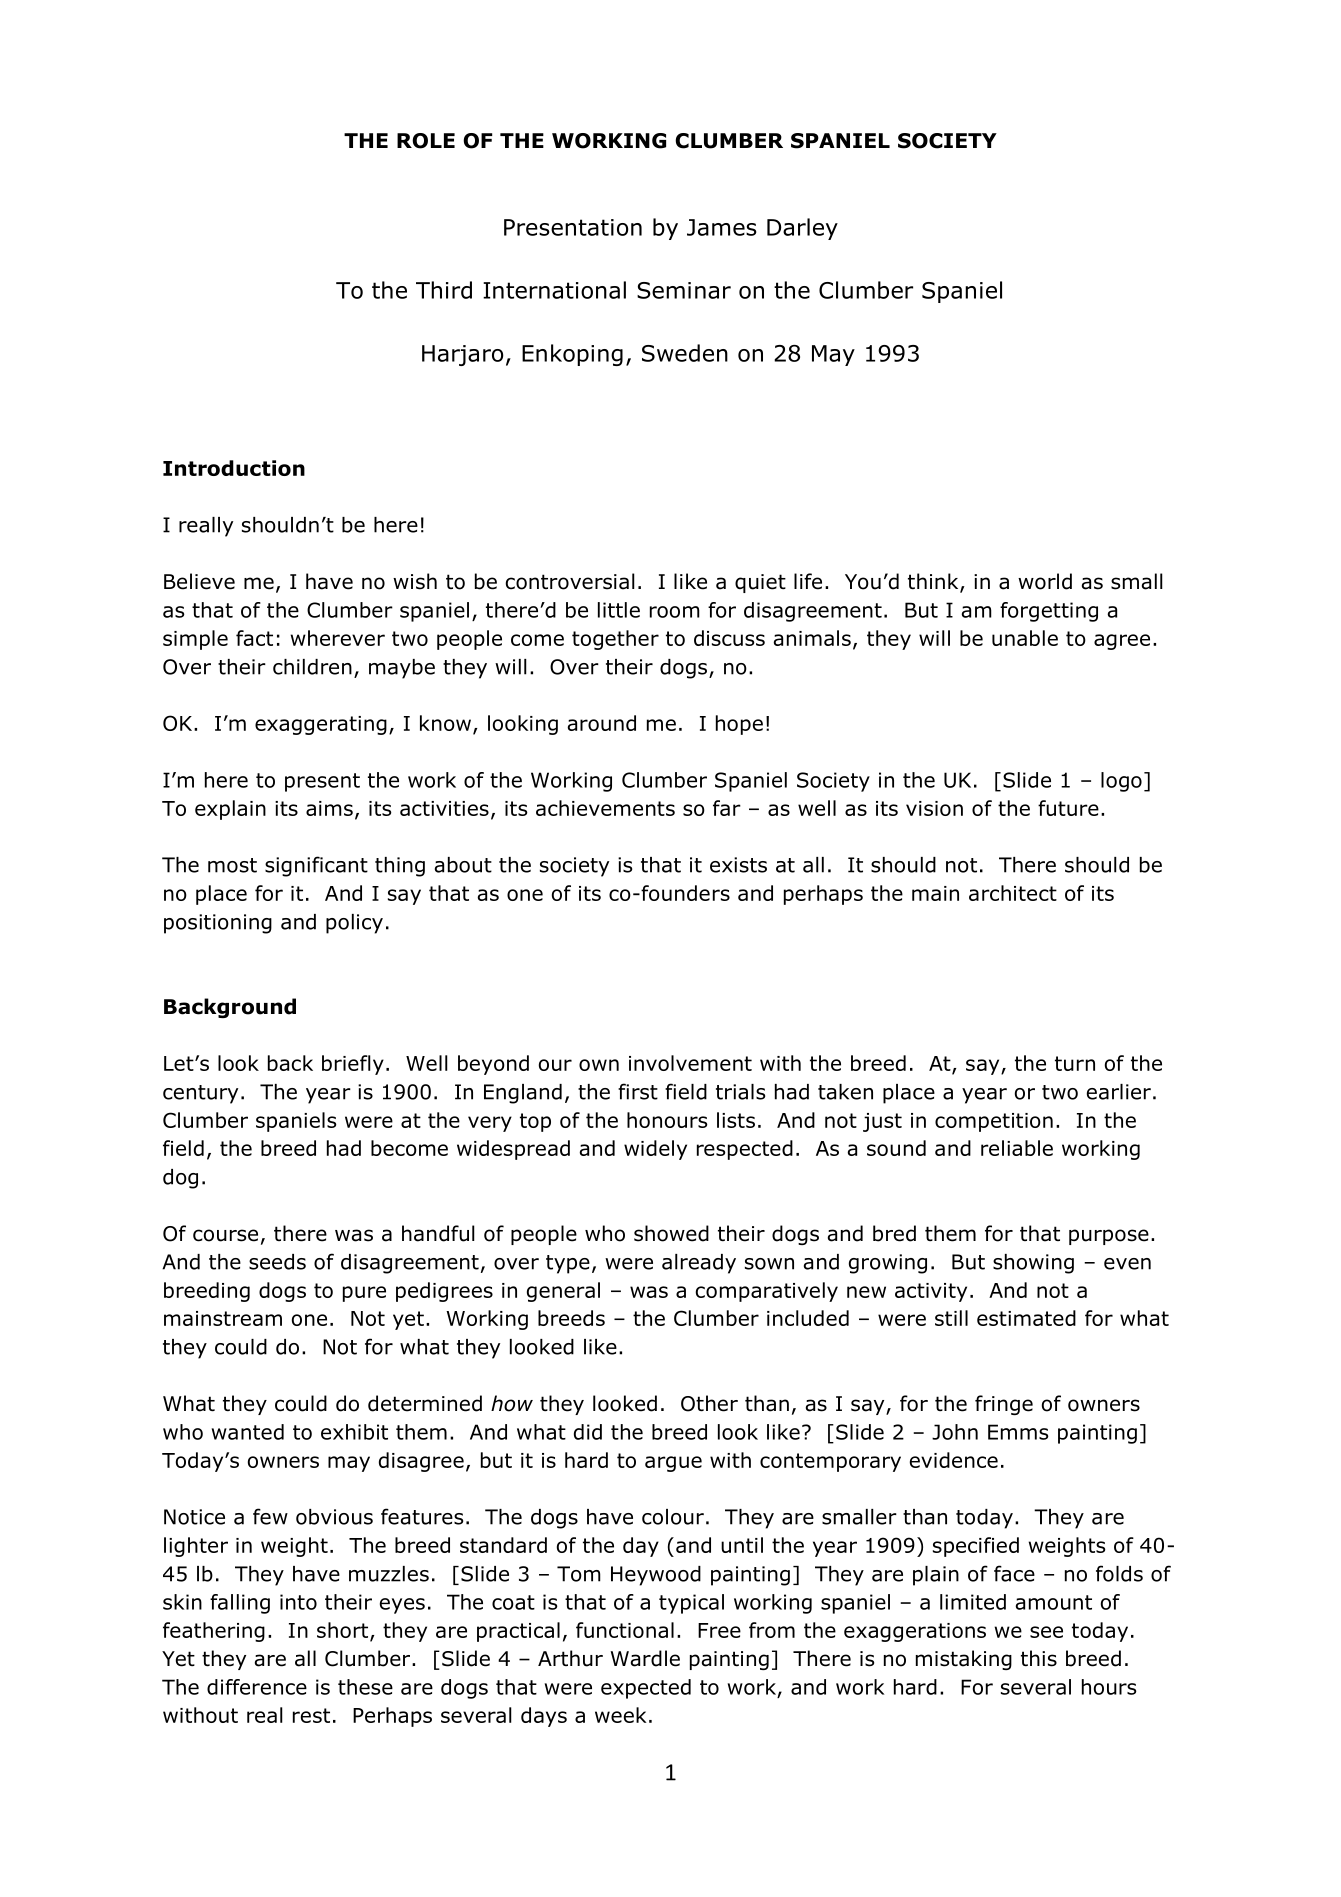 The height and width of the screenshot is (1897, 1341). I want to click on reliable, so click(1017, 1148).
